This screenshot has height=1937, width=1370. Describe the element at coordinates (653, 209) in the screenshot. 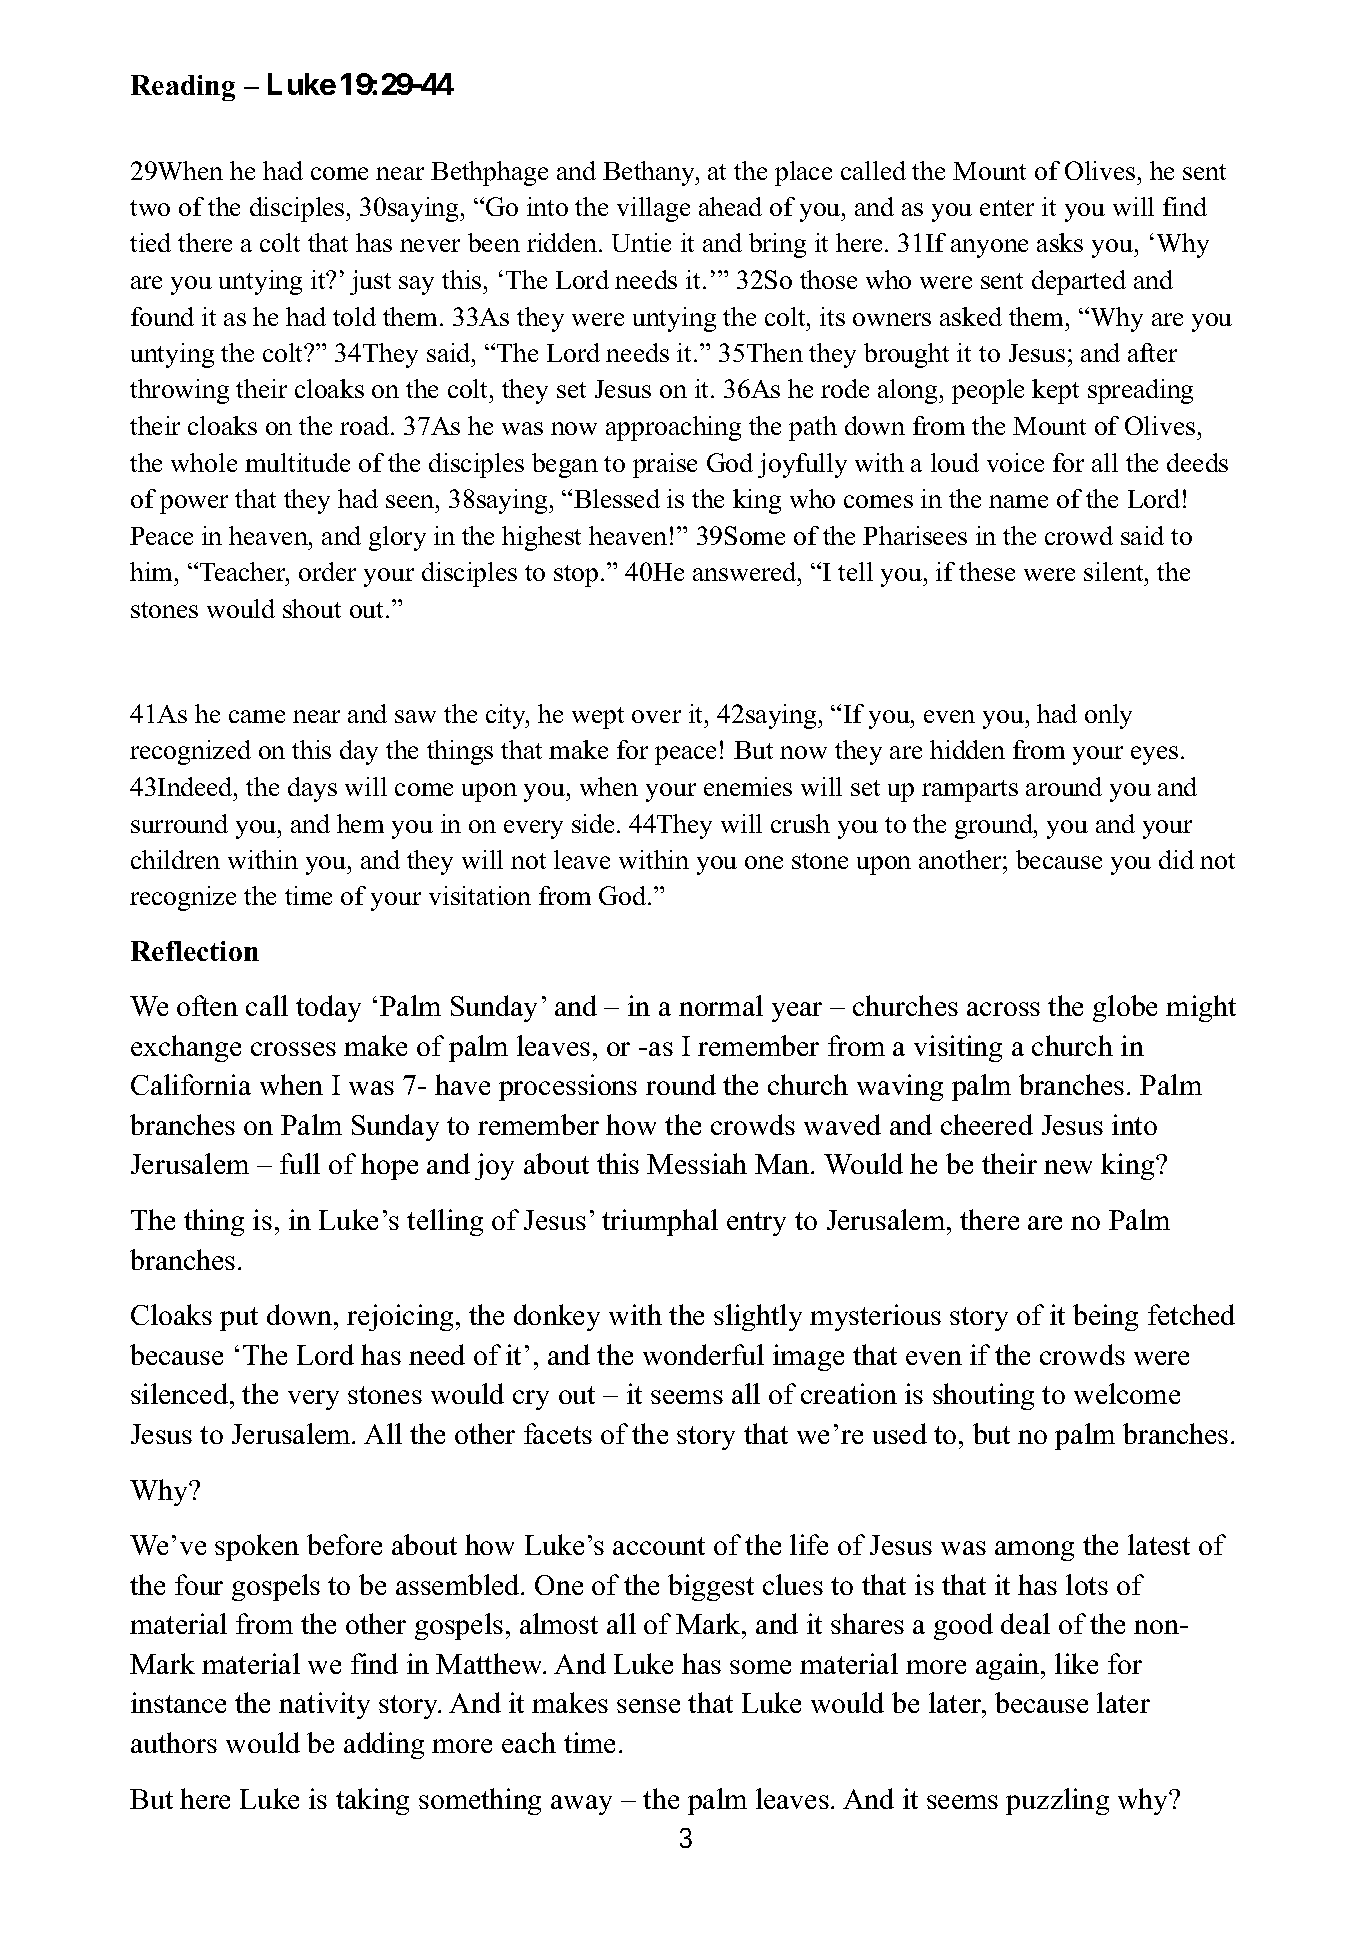

I see `village` at that location.
